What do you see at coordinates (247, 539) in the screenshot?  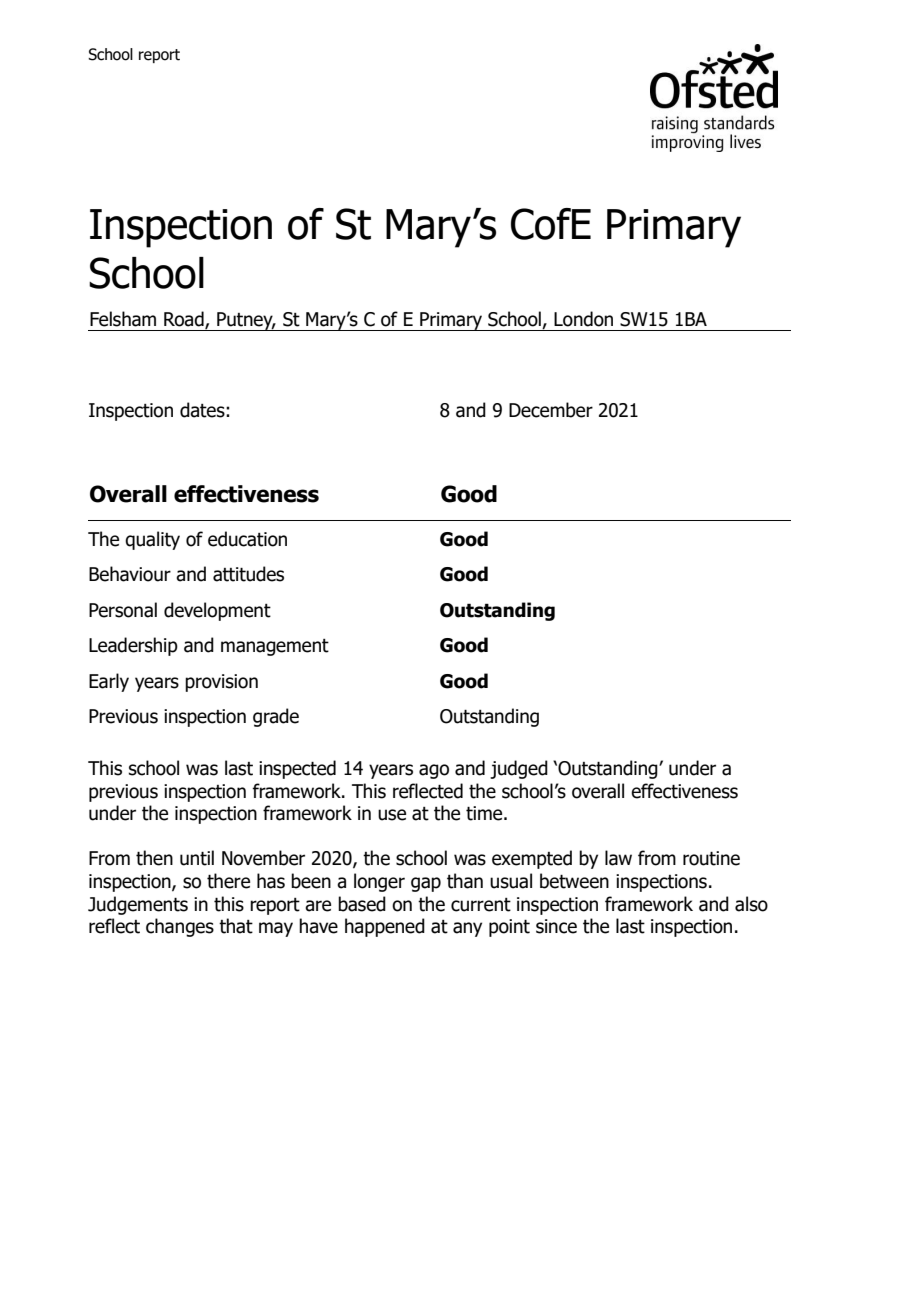 I see `education` at bounding box center [247, 539].
